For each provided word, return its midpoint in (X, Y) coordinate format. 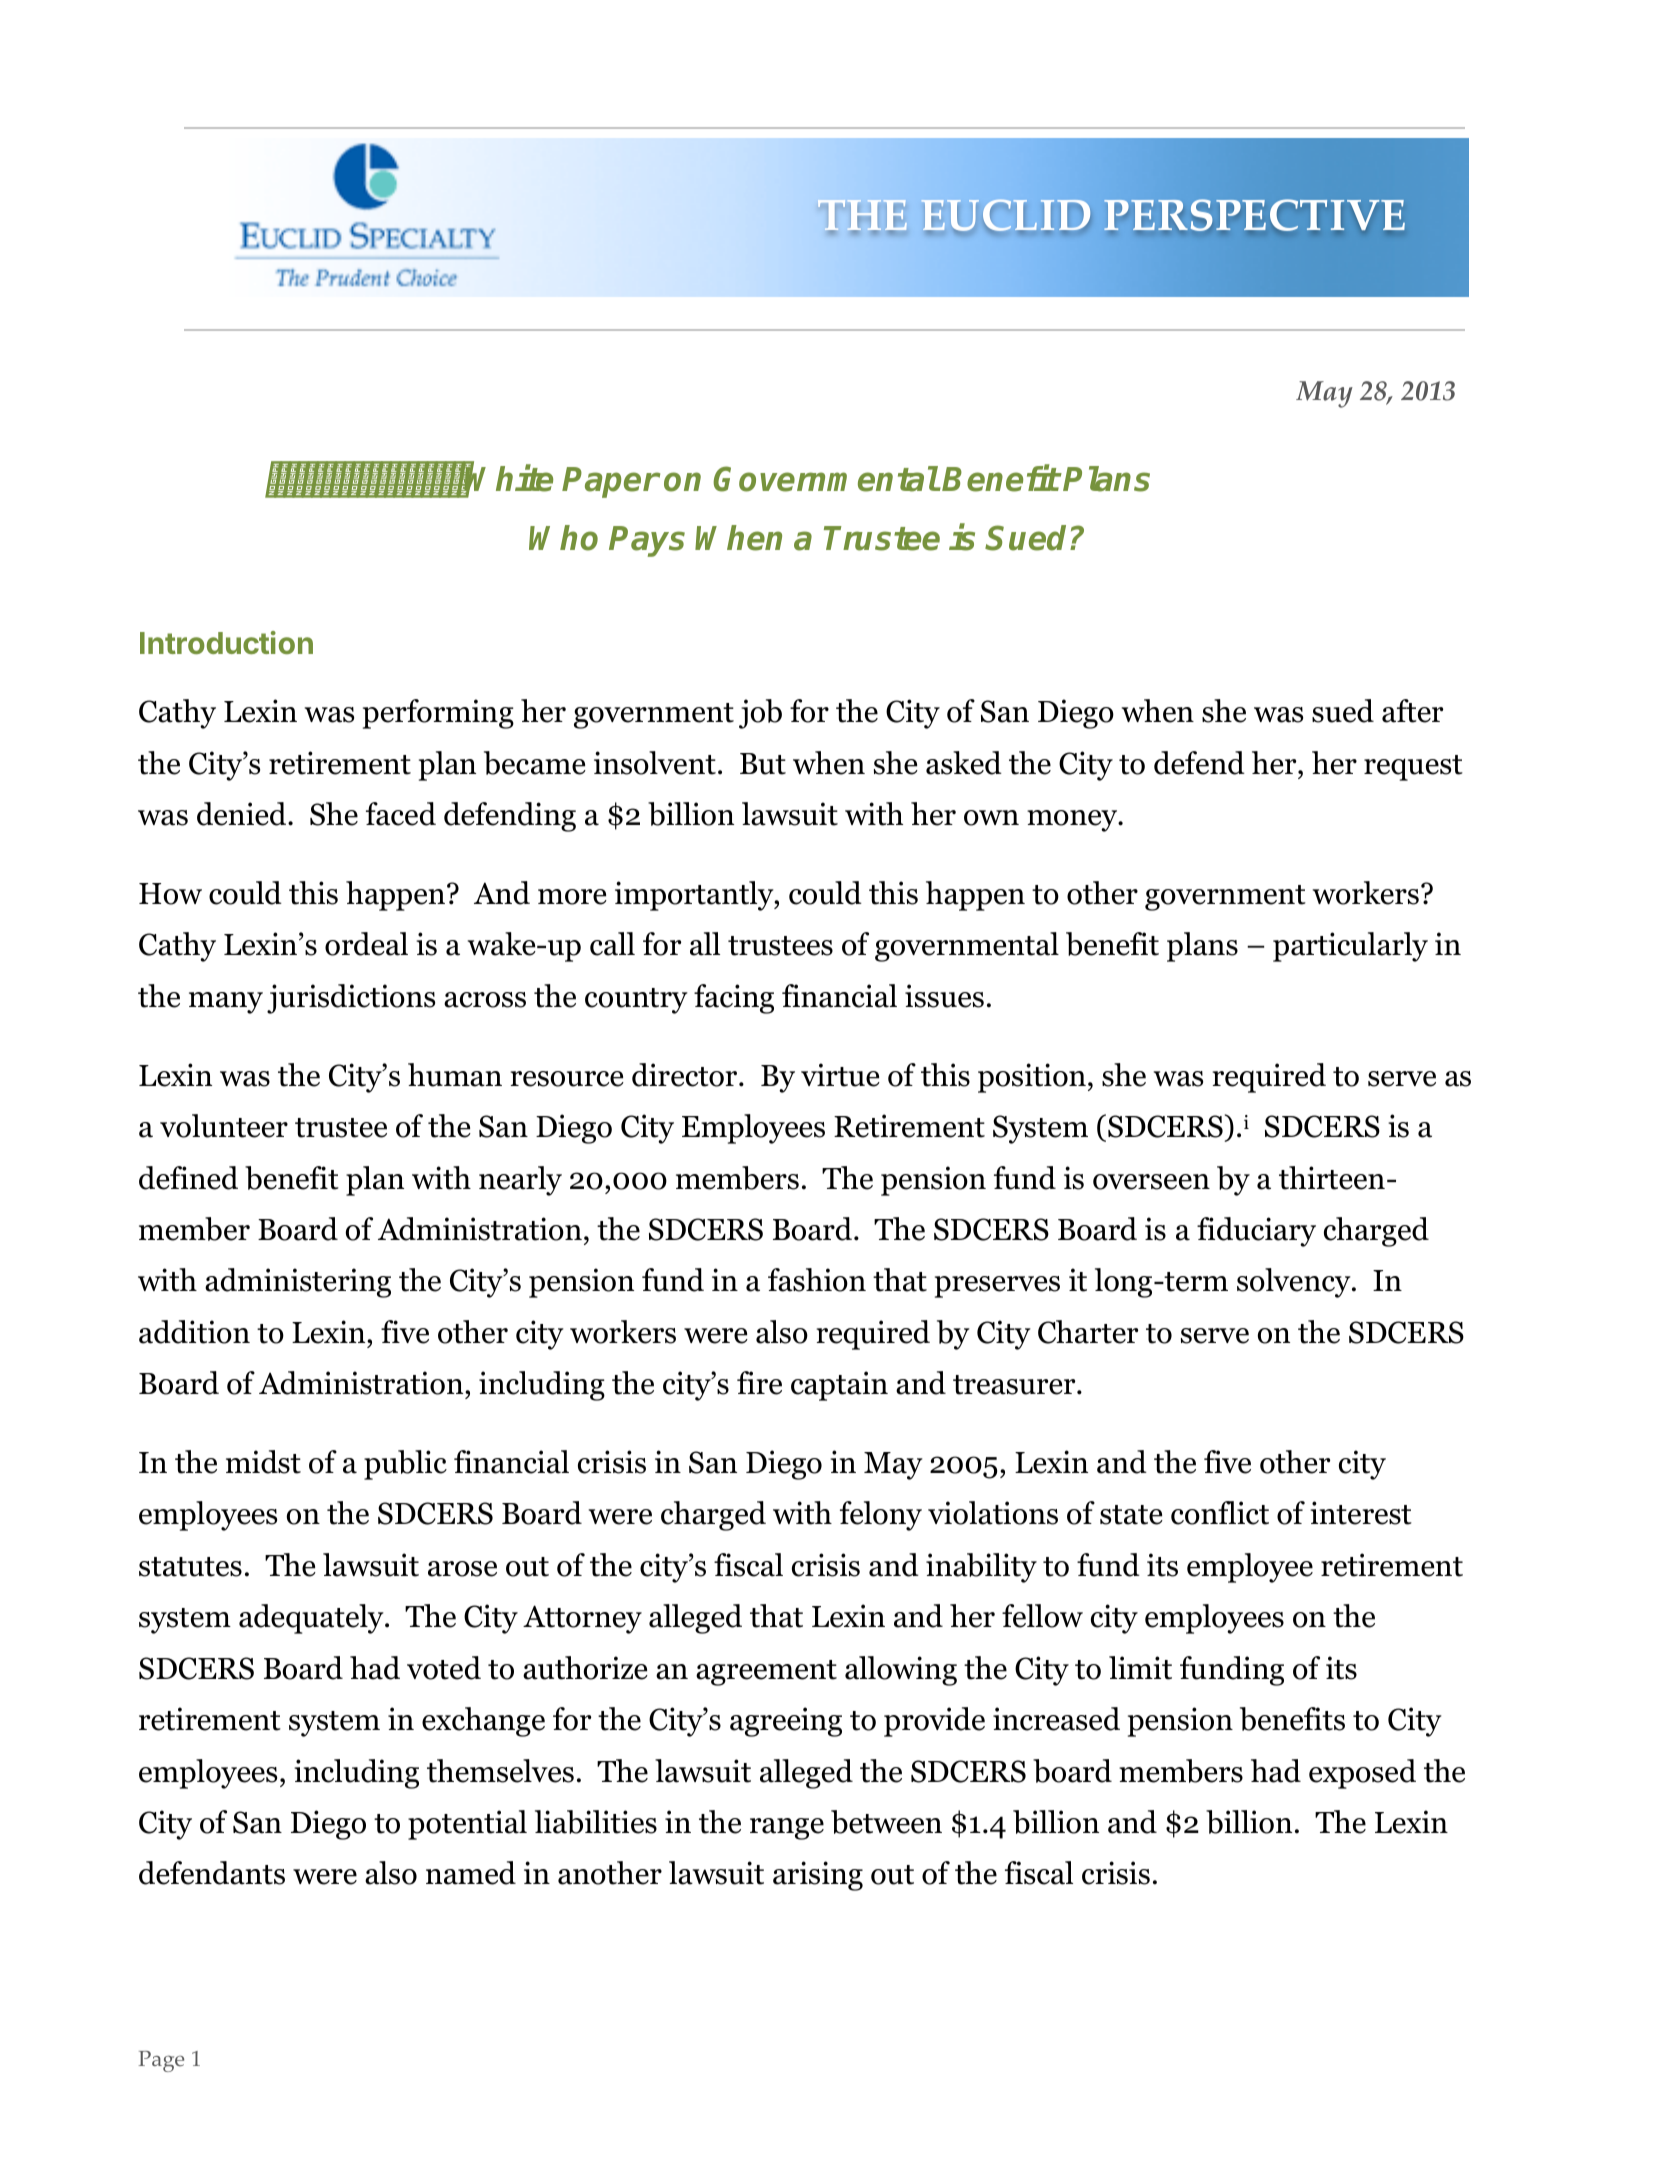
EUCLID (1005, 215)
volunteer (224, 1126)
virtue (840, 1075)
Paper (611, 482)
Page (161, 2061)
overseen (1151, 1182)
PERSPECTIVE (1254, 215)
